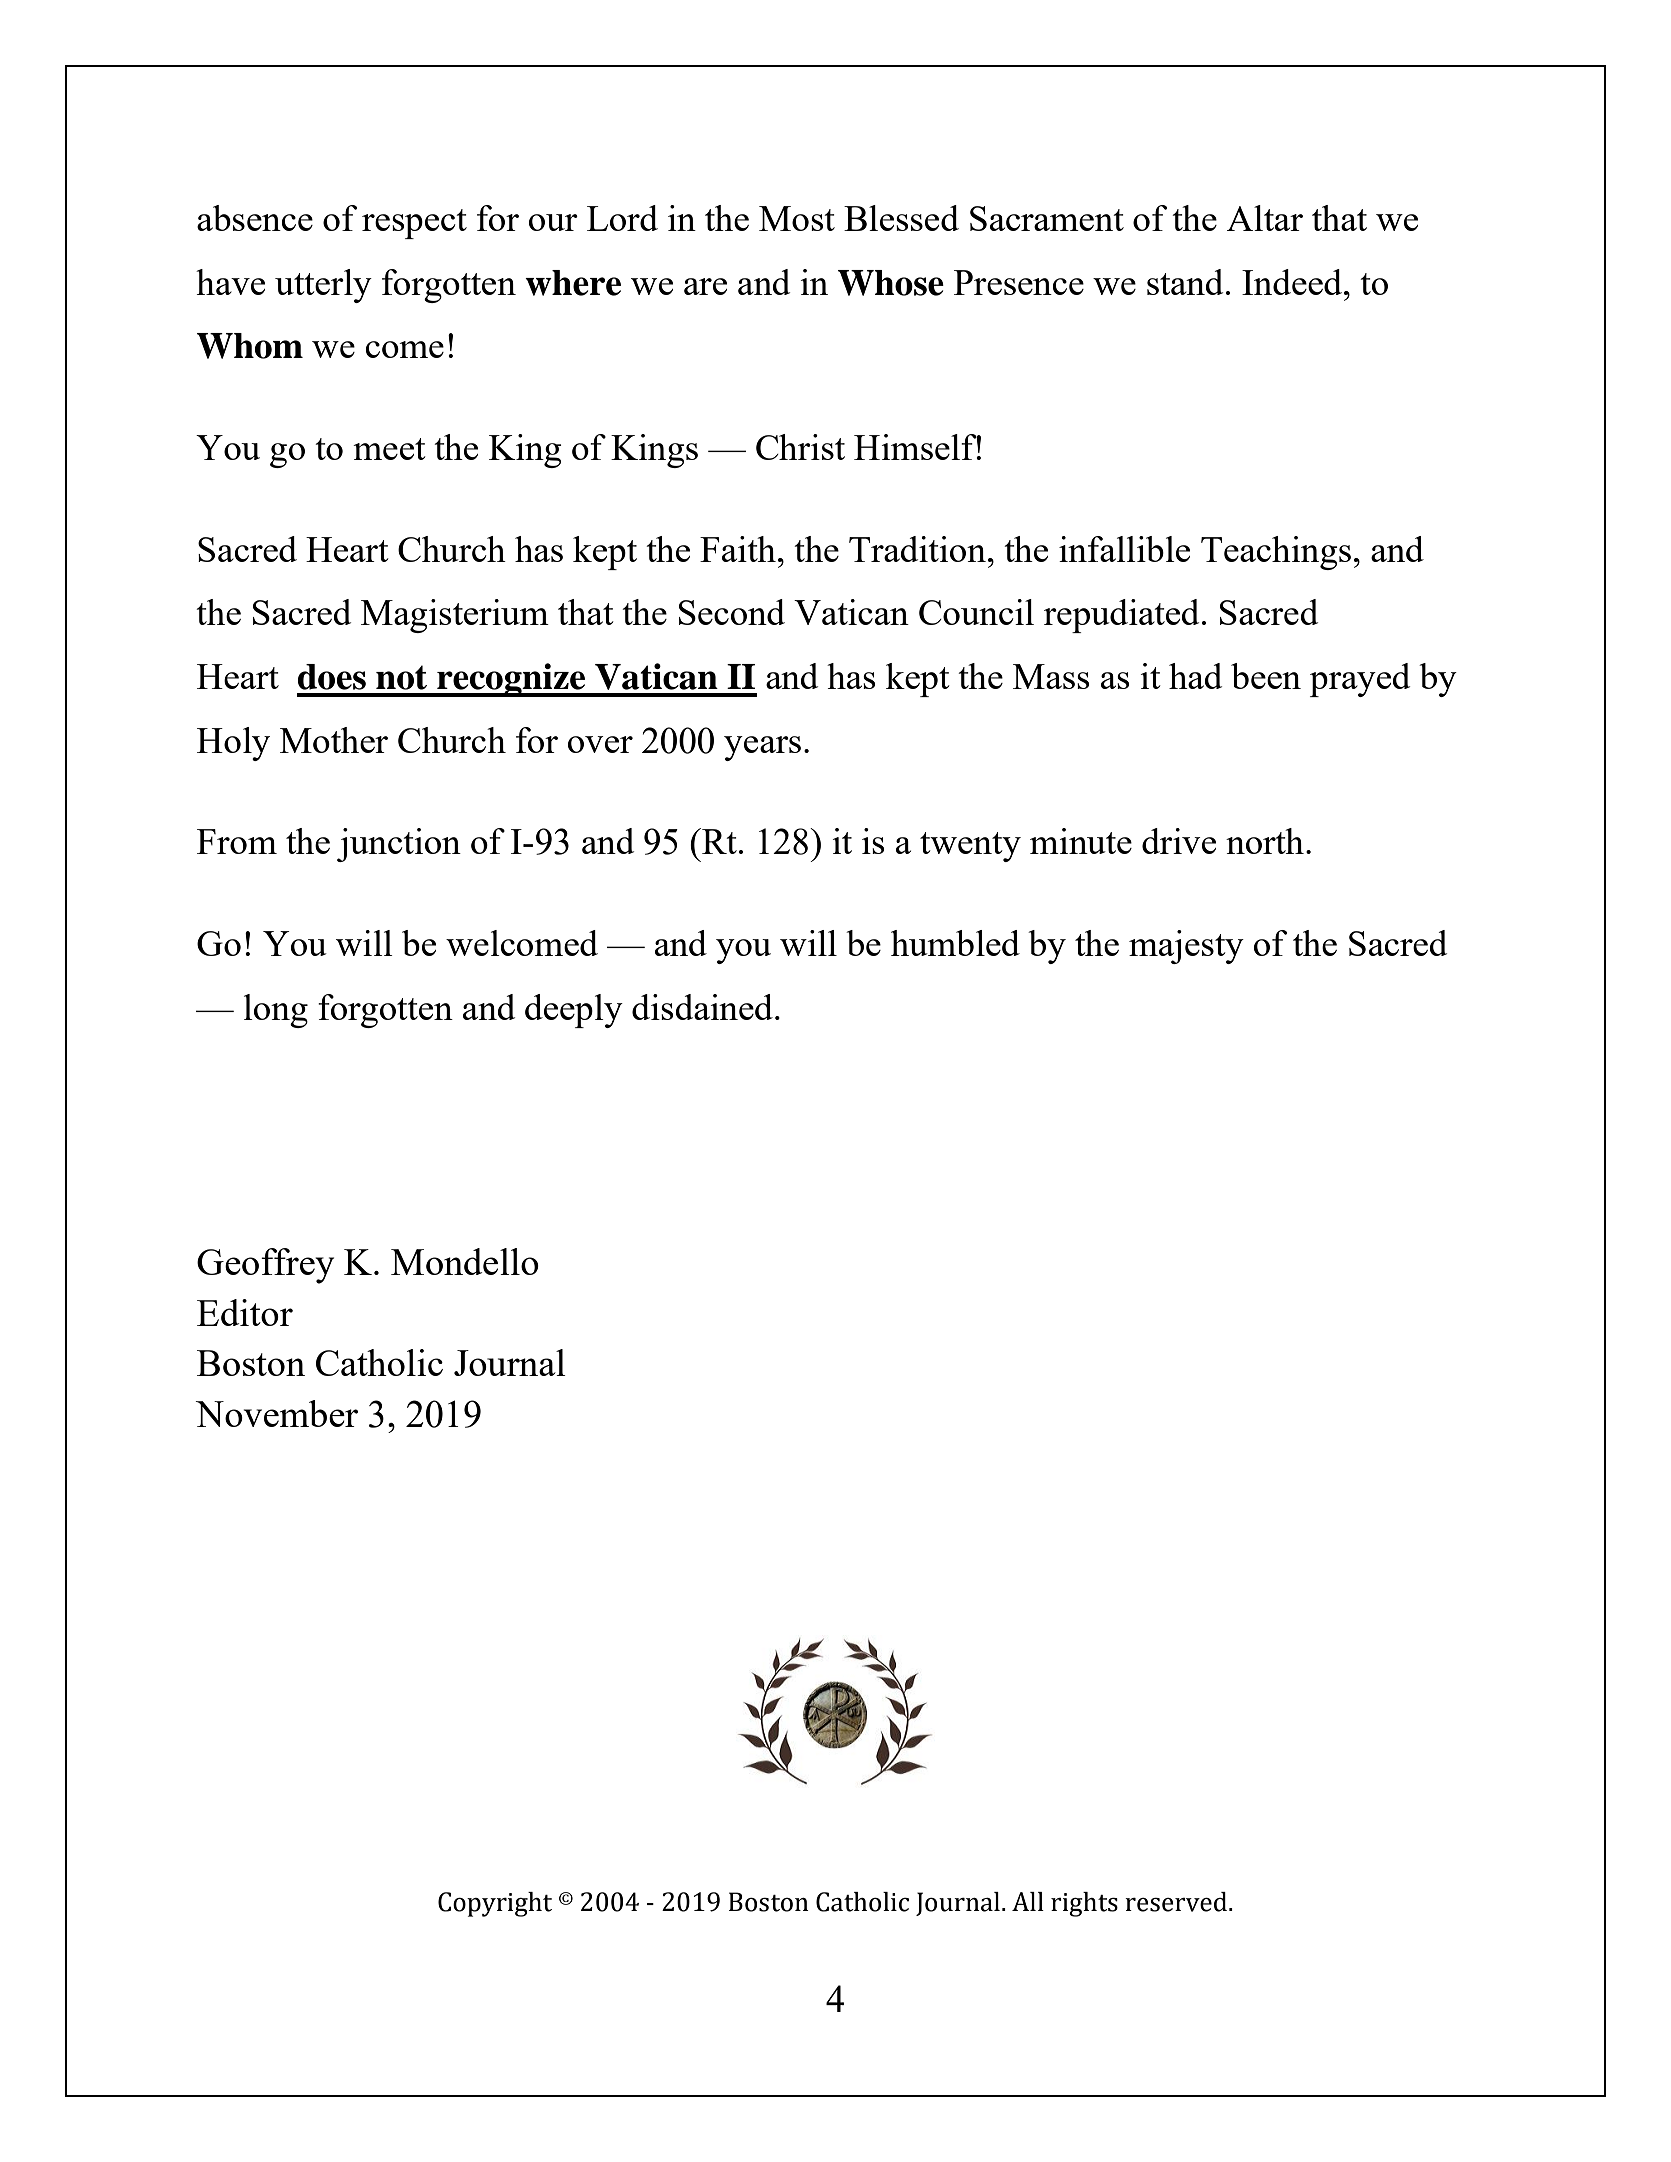 This screenshot has height=2162, width=1671. Describe the element at coordinates (245, 1312) in the screenshot. I see `Editor` at that location.
